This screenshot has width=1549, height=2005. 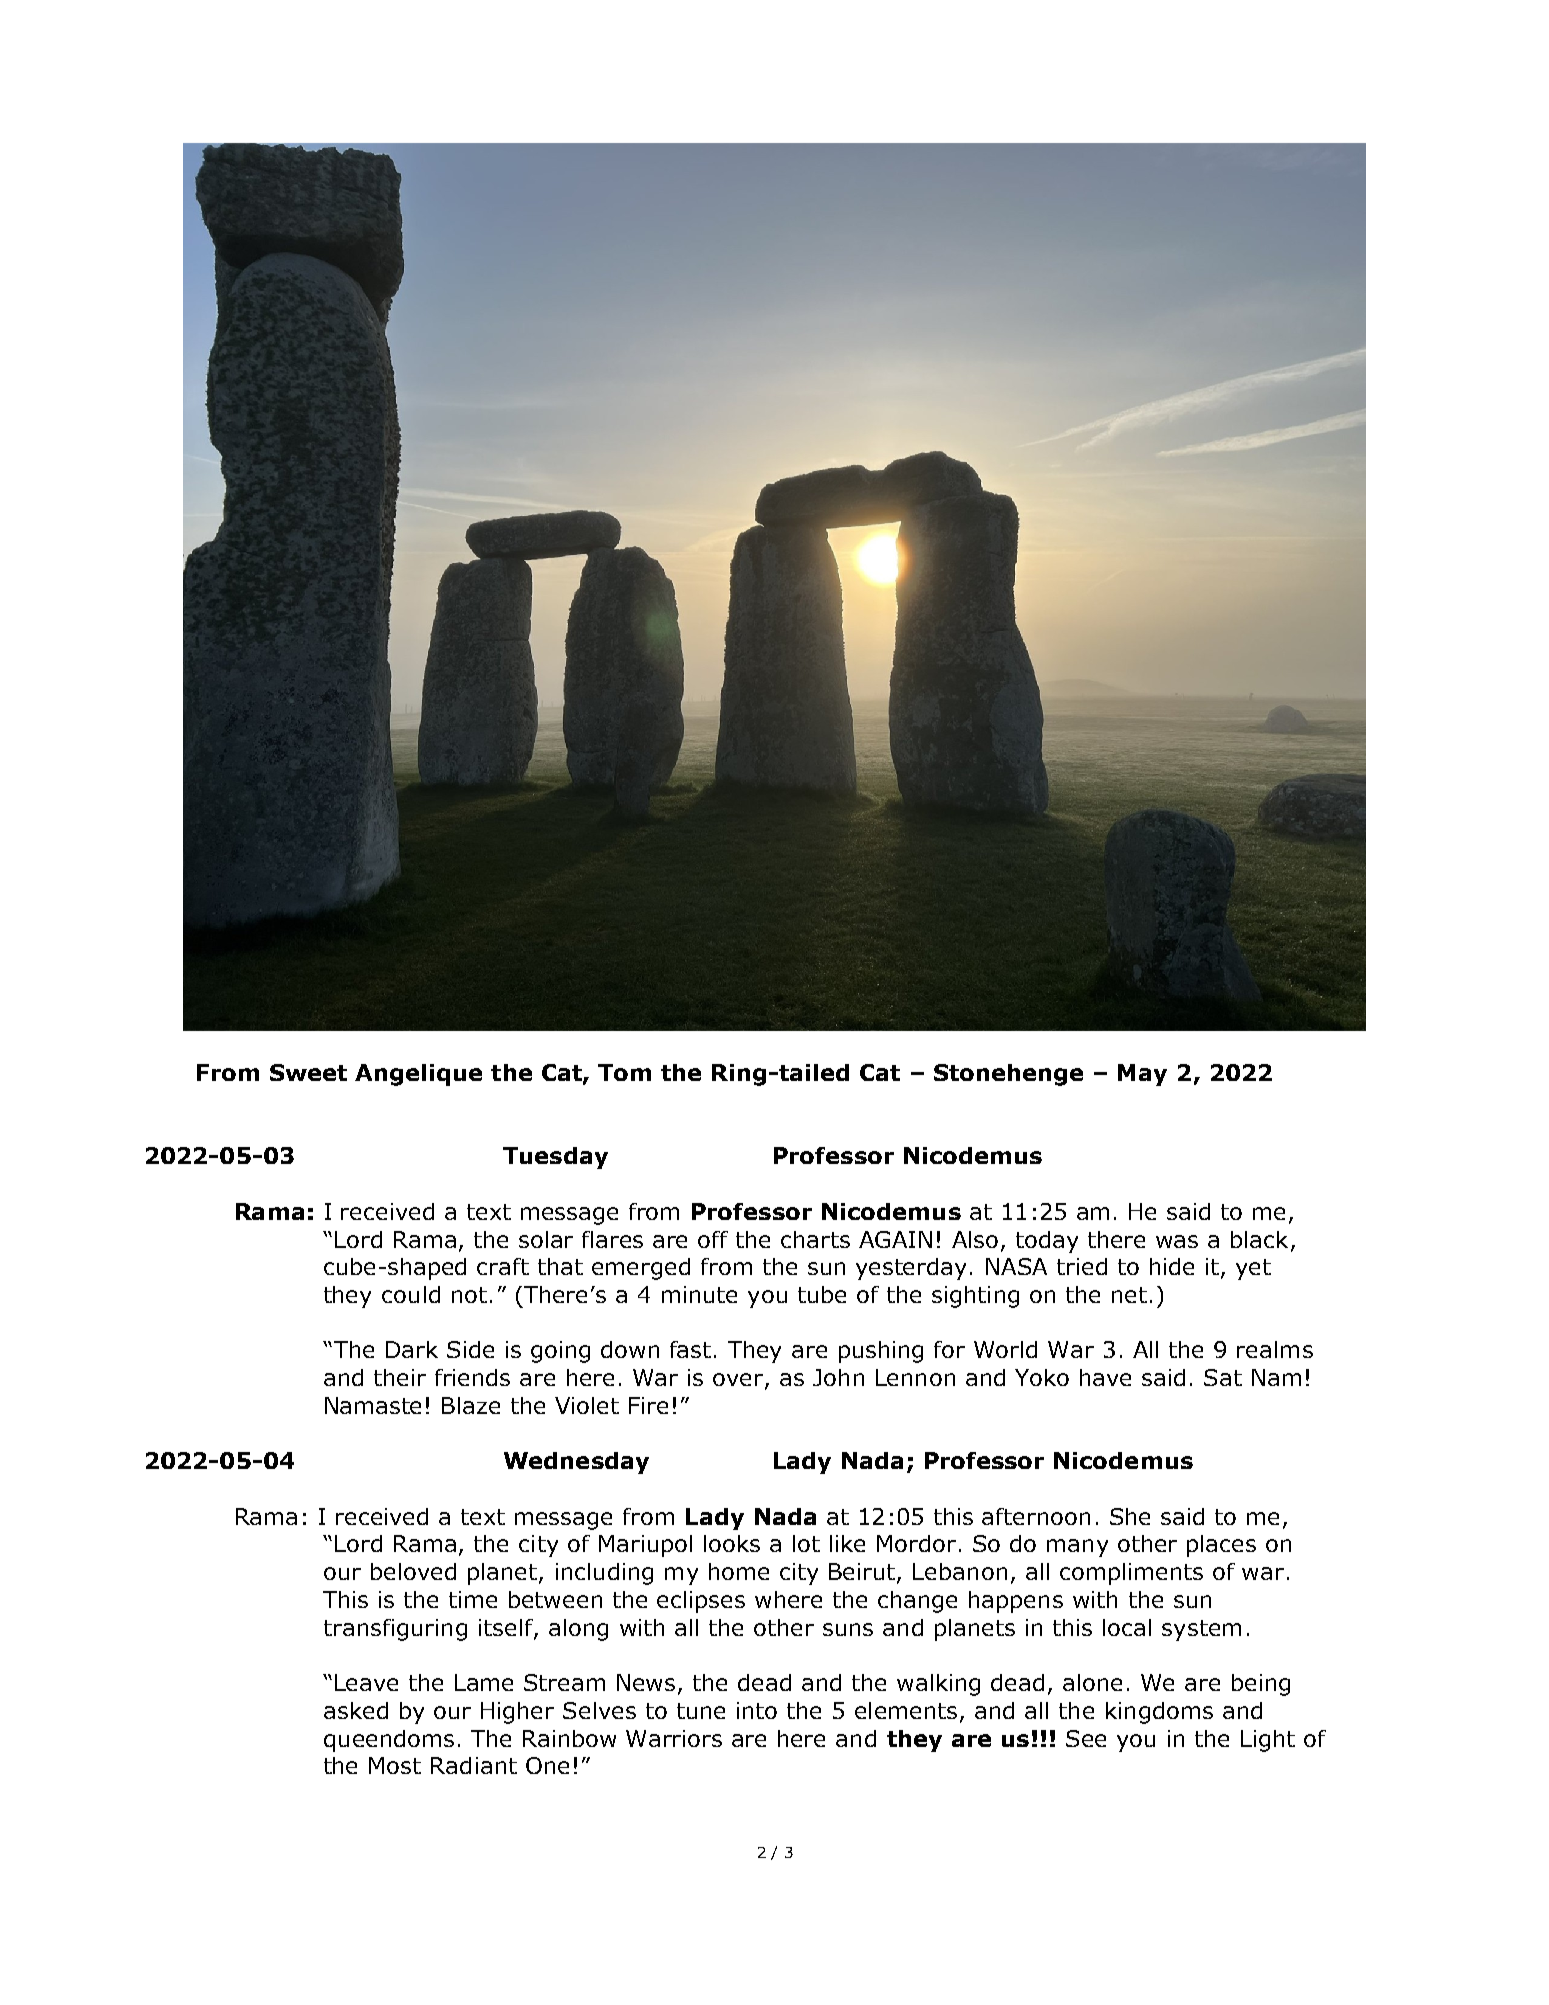 I want to click on Most, so click(x=395, y=1765).
